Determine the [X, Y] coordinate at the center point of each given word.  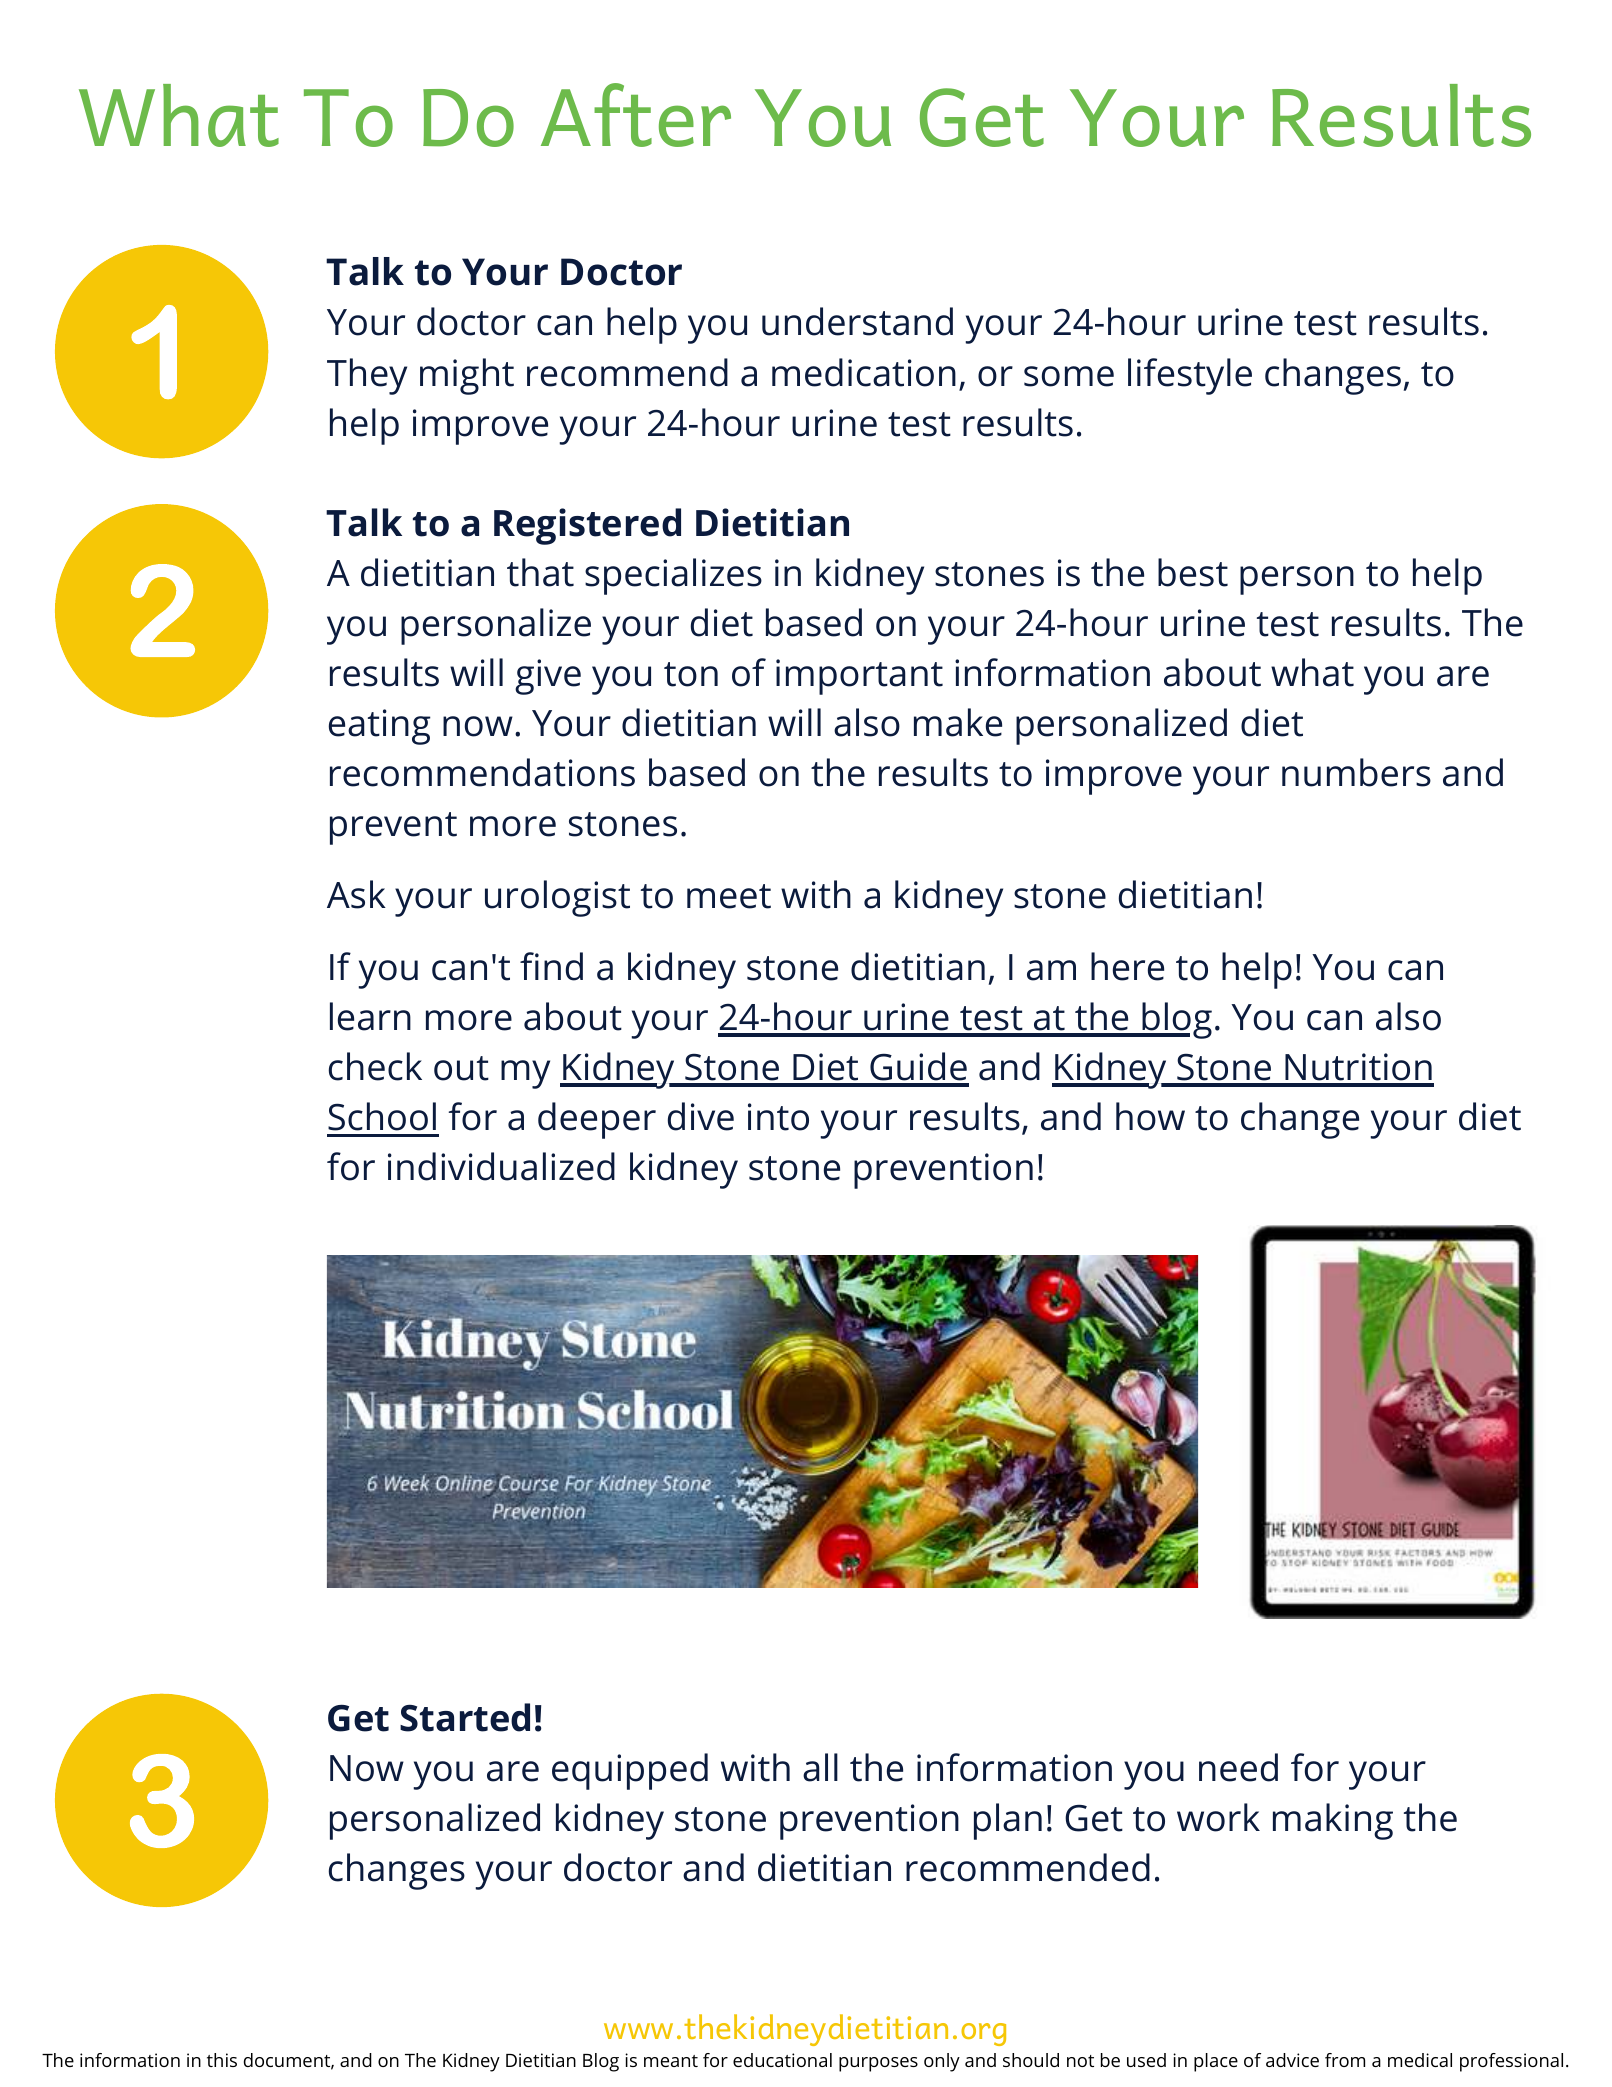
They [367, 376]
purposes [878, 2064]
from [1345, 2060]
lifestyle [1190, 376]
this [222, 2060]
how [1150, 1116]
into [778, 1117]
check [375, 1066]
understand [857, 321]
